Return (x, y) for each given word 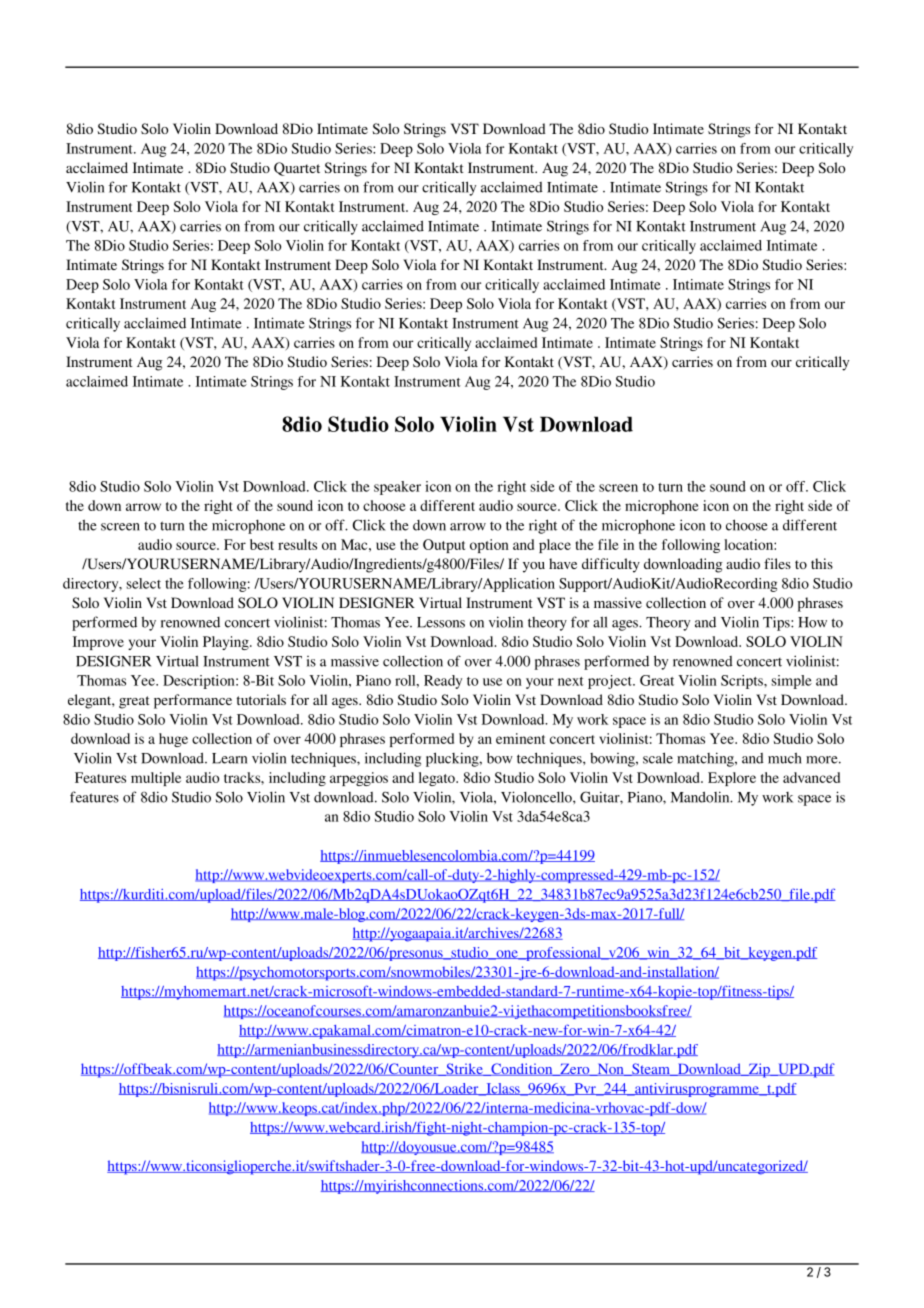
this (822, 563)
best (262, 544)
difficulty (611, 565)
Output (444, 546)
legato (438, 779)
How (812, 622)
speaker (397, 488)
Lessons (441, 622)
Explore (732, 779)
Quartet (297, 169)
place (555, 546)
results (297, 544)
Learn (229, 758)
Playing (227, 643)
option (489, 546)
